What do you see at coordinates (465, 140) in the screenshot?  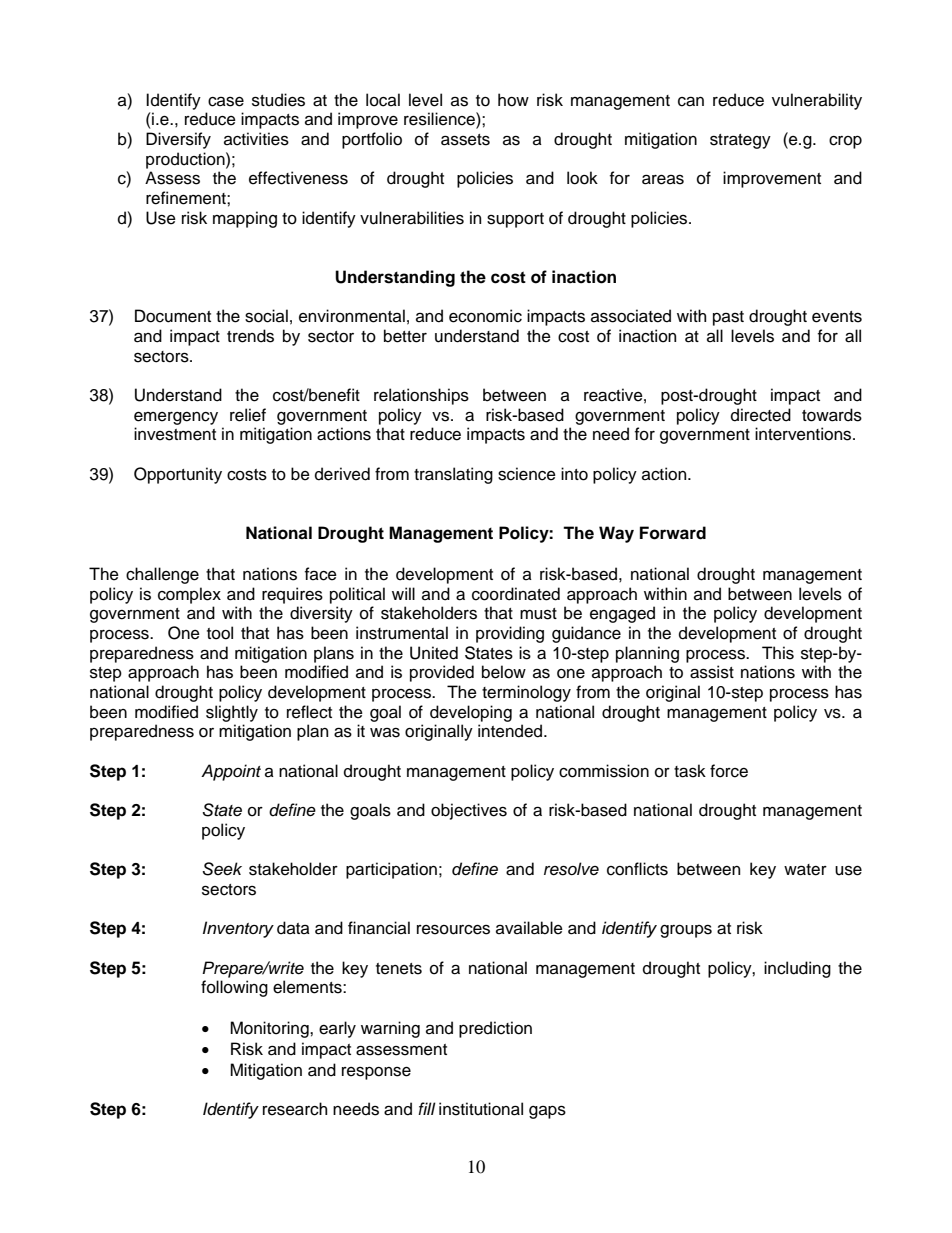 I see `assets` at bounding box center [465, 140].
